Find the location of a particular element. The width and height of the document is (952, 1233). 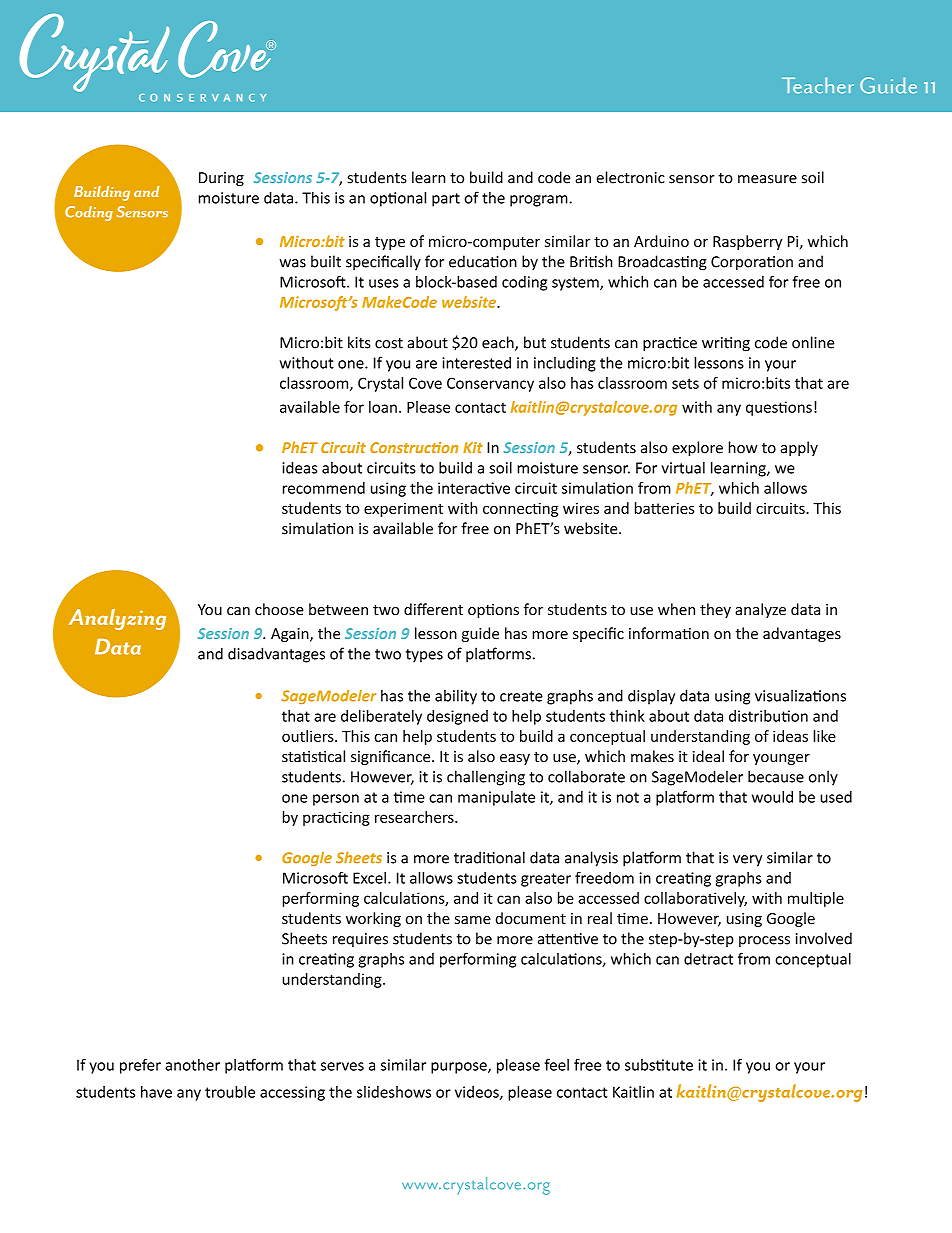

challenging is located at coordinates (486, 778).
